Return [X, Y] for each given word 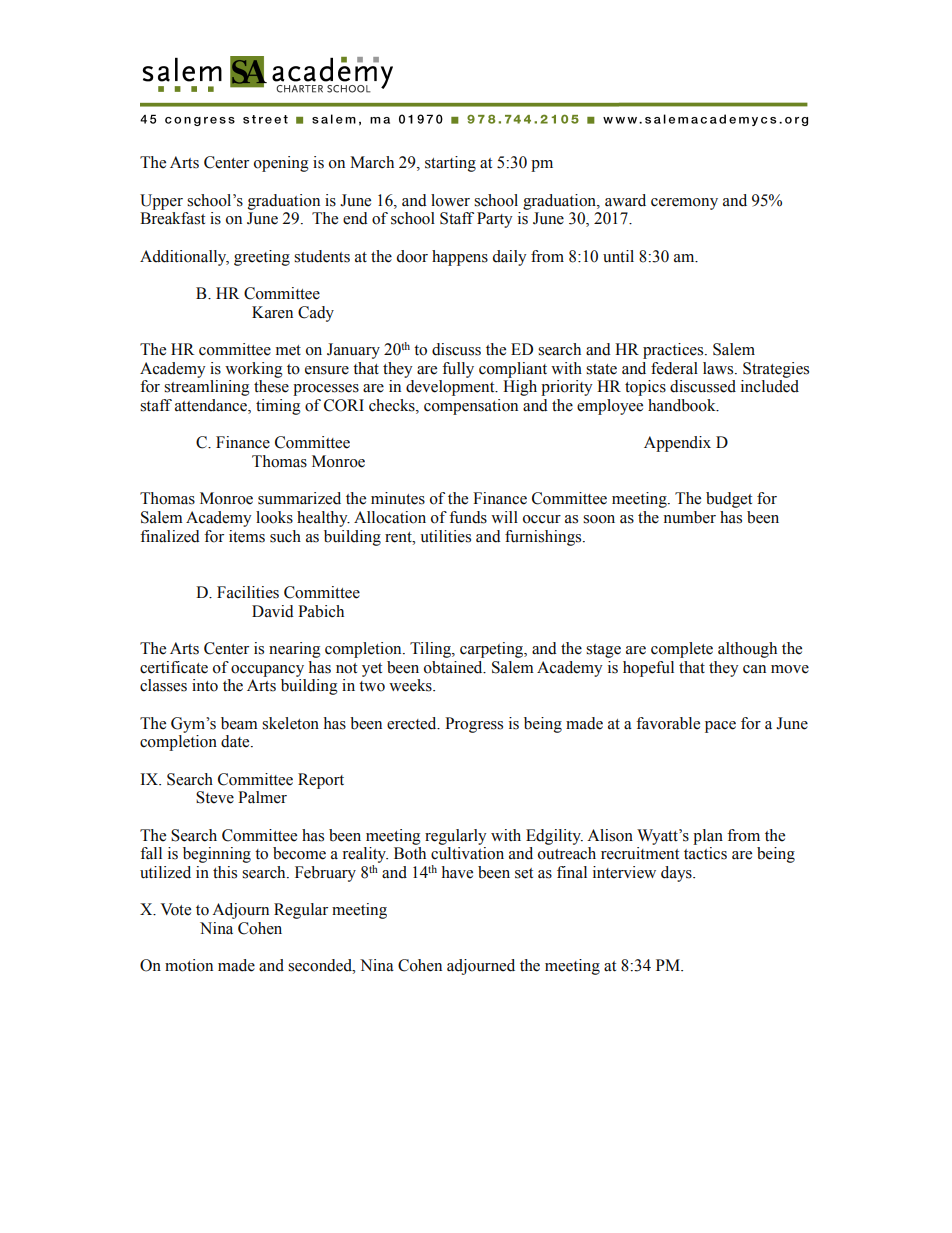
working [254, 370]
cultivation [467, 853]
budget [729, 500]
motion [189, 965]
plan [708, 837]
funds [468, 517]
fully [458, 370]
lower [450, 200]
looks [274, 517]
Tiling [431, 650]
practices [674, 351]
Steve [215, 797]
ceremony [684, 204]
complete [682, 650]
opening [281, 164]
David [273, 611]
